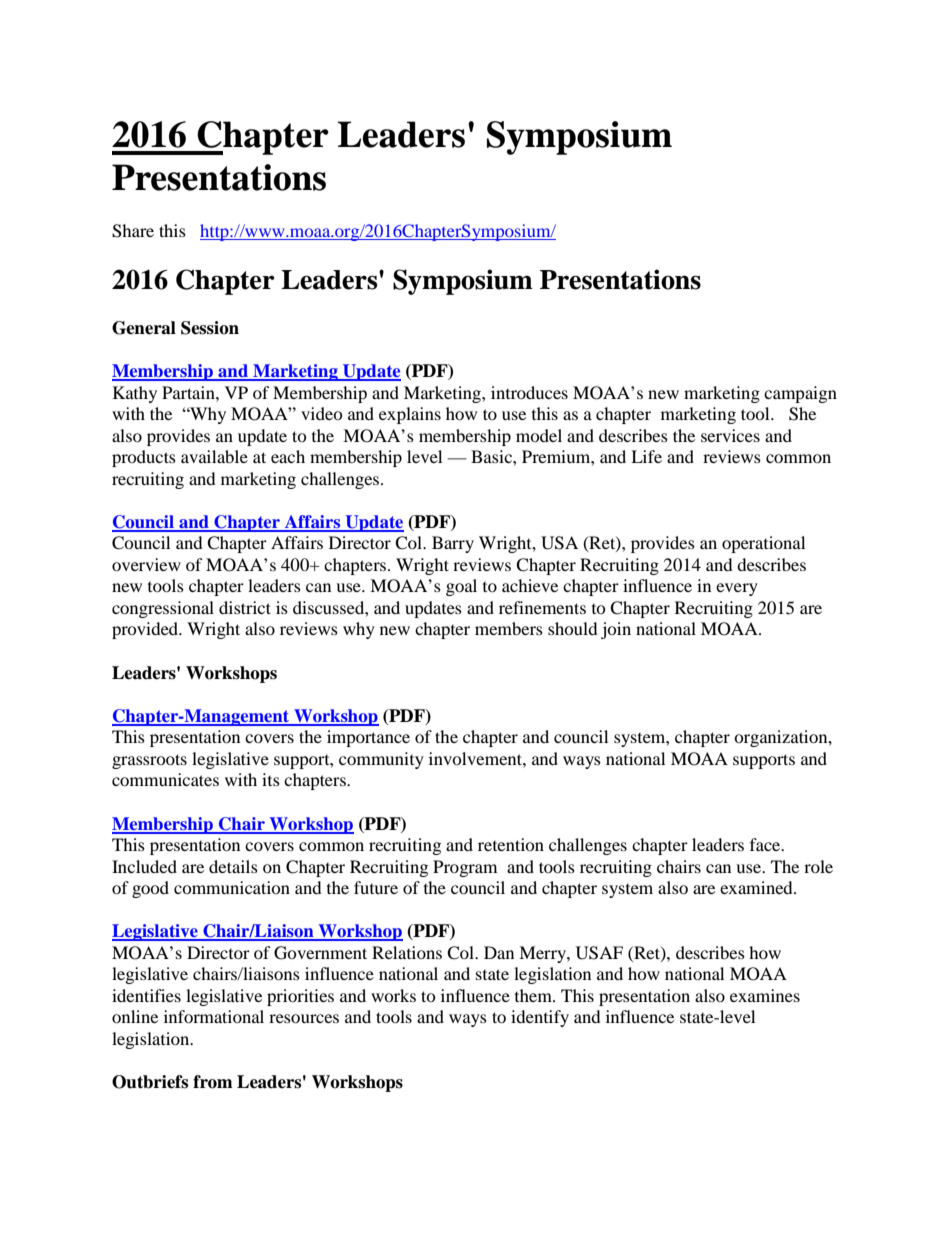 This document has height=1233, width=952. Describe the element at coordinates (453, 544) in the document. I see `Barry` at that location.
